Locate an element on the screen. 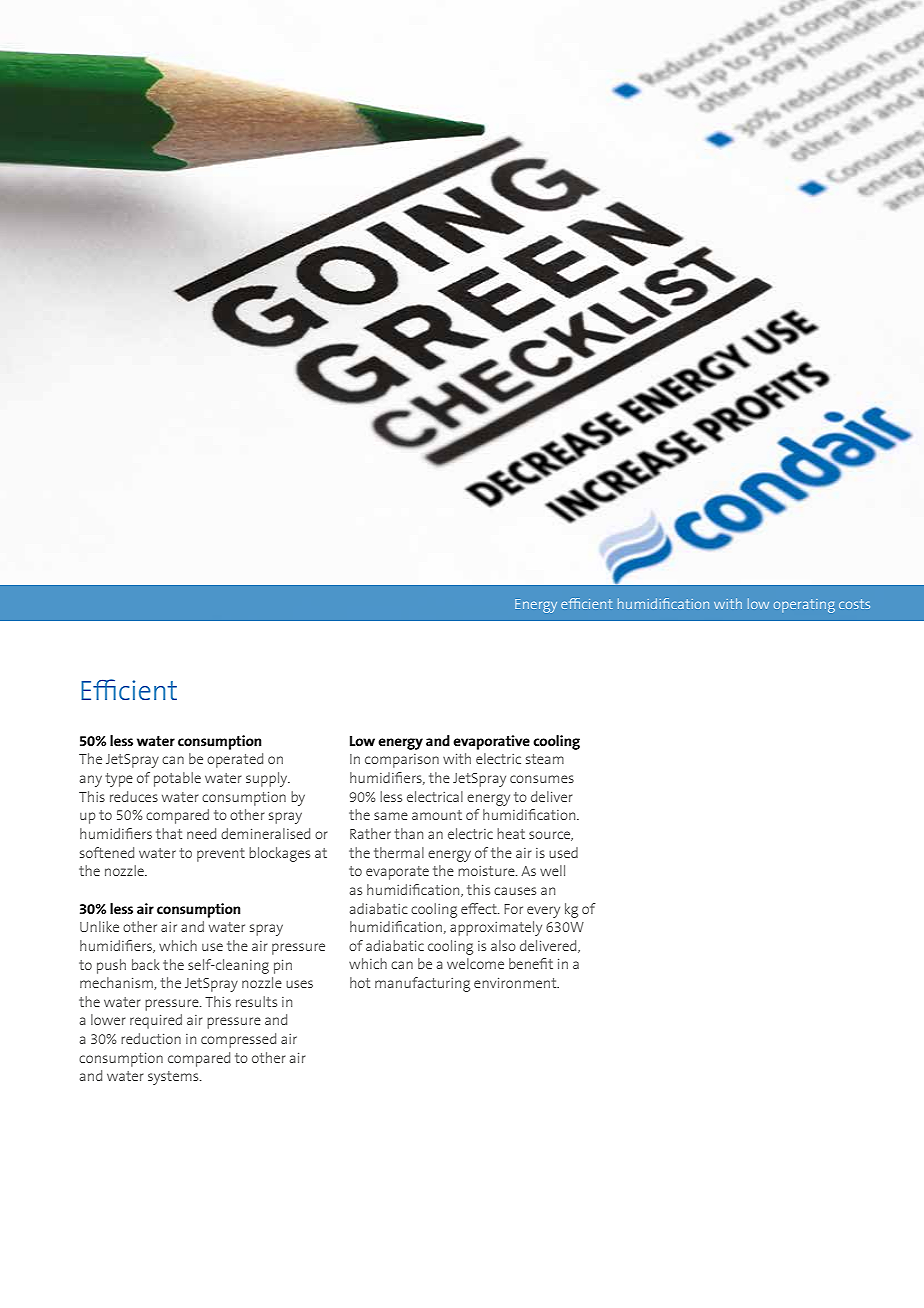 Image resolution: width=924 pixels, height=1308 pixels. that is located at coordinates (169, 833).
